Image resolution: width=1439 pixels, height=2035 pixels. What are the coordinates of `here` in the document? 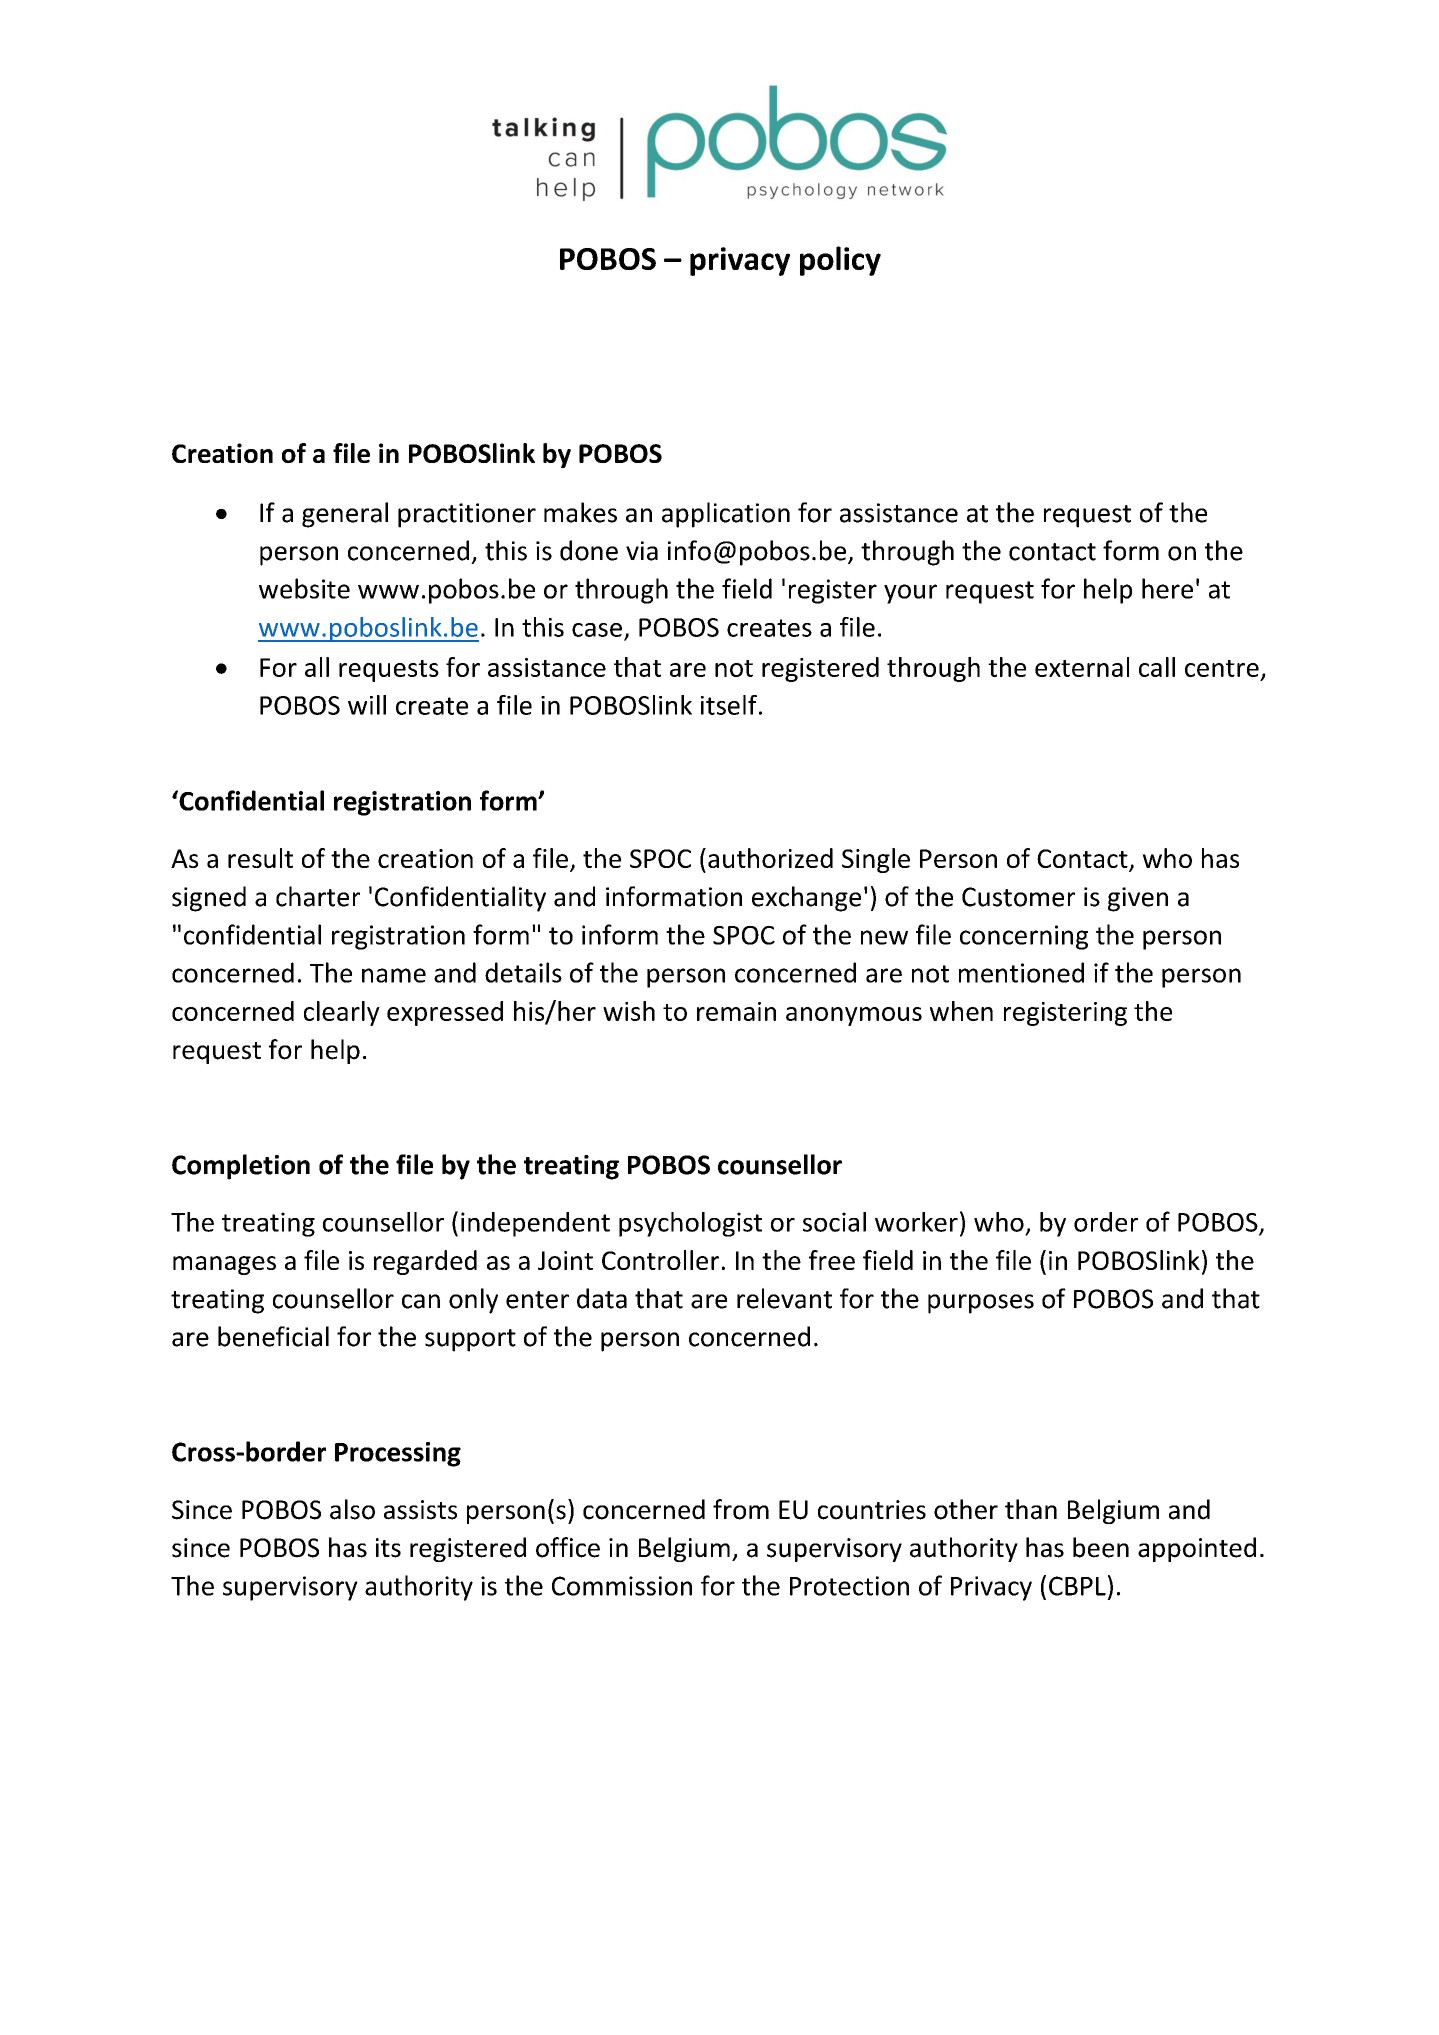 It's located at (1167, 588).
